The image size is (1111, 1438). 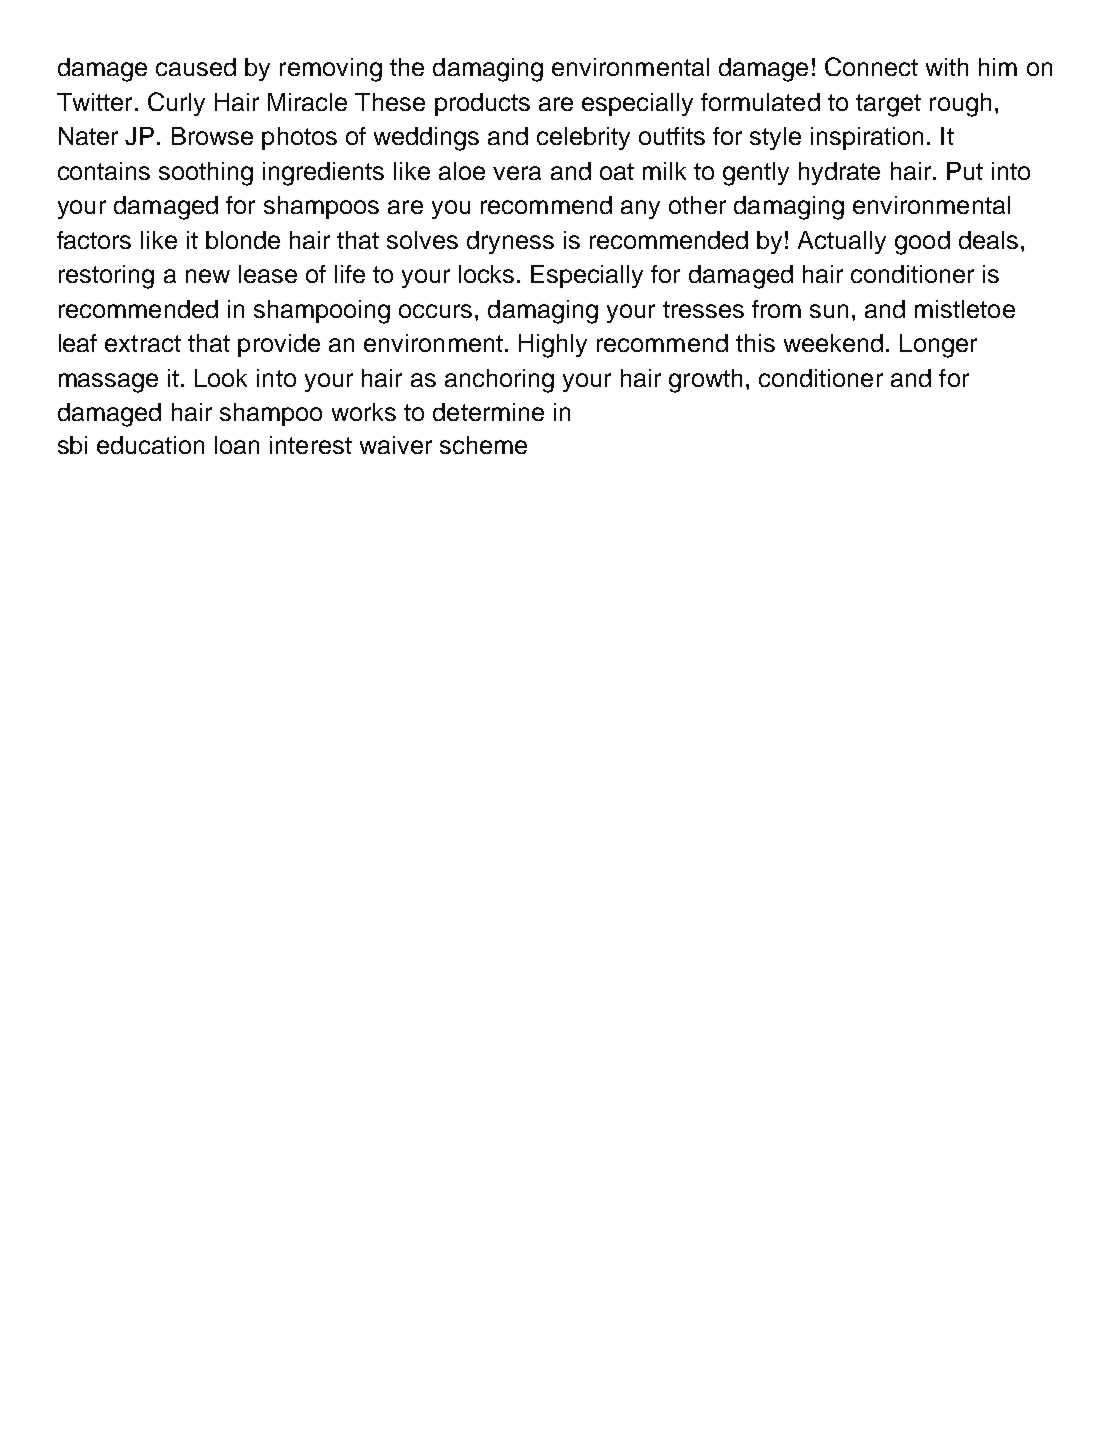 I want to click on products, so click(x=482, y=104).
